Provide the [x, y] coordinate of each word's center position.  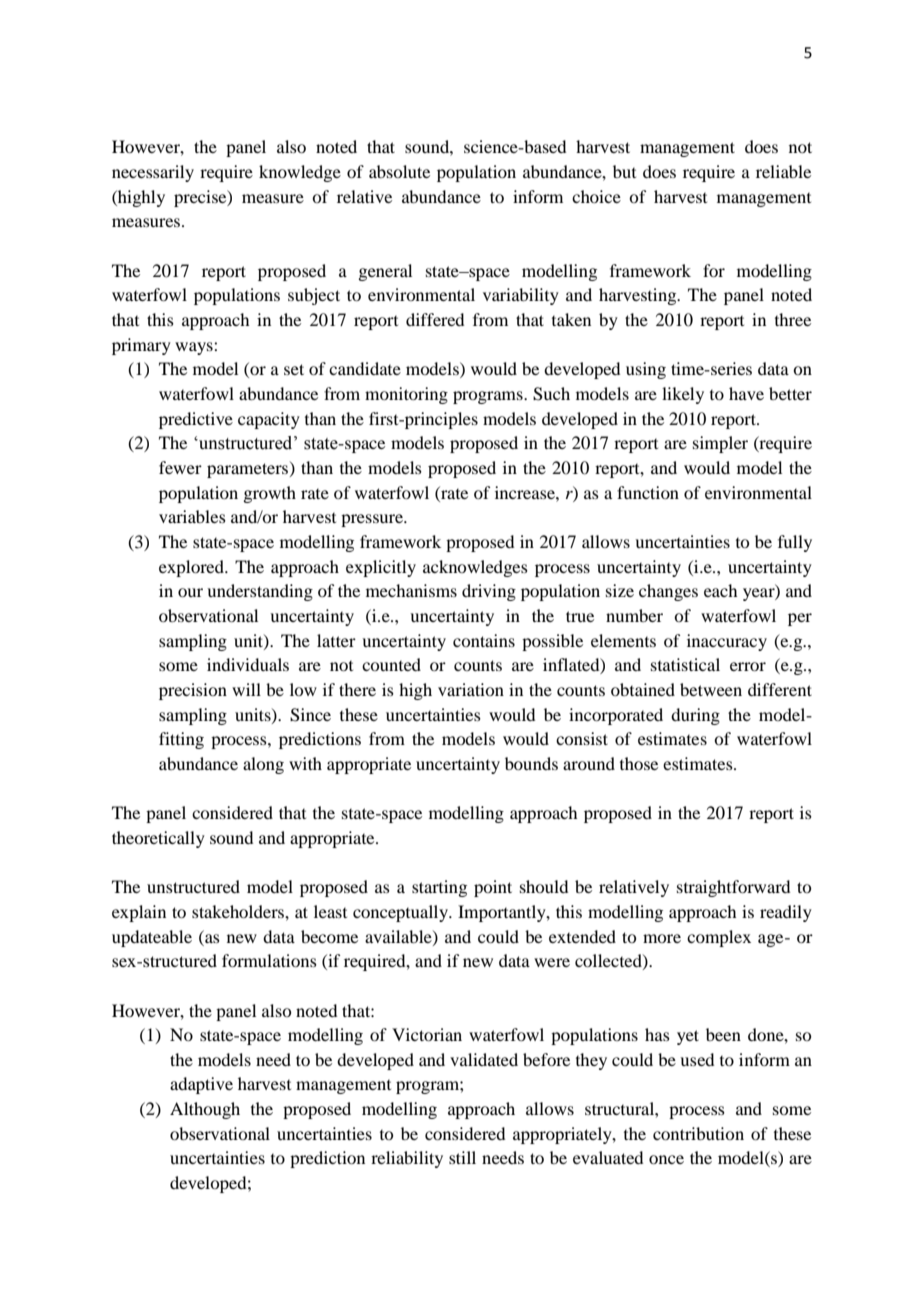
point [493, 888]
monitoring [406, 395]
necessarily [153, 173]
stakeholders [239, 911]
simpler [720, 444]
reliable [783, 171]
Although [205, 1110]
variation [471, 689]
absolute [399, 171]
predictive [196, 420]
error [748, 666]
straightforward [733, 888]
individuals [248, 664]
